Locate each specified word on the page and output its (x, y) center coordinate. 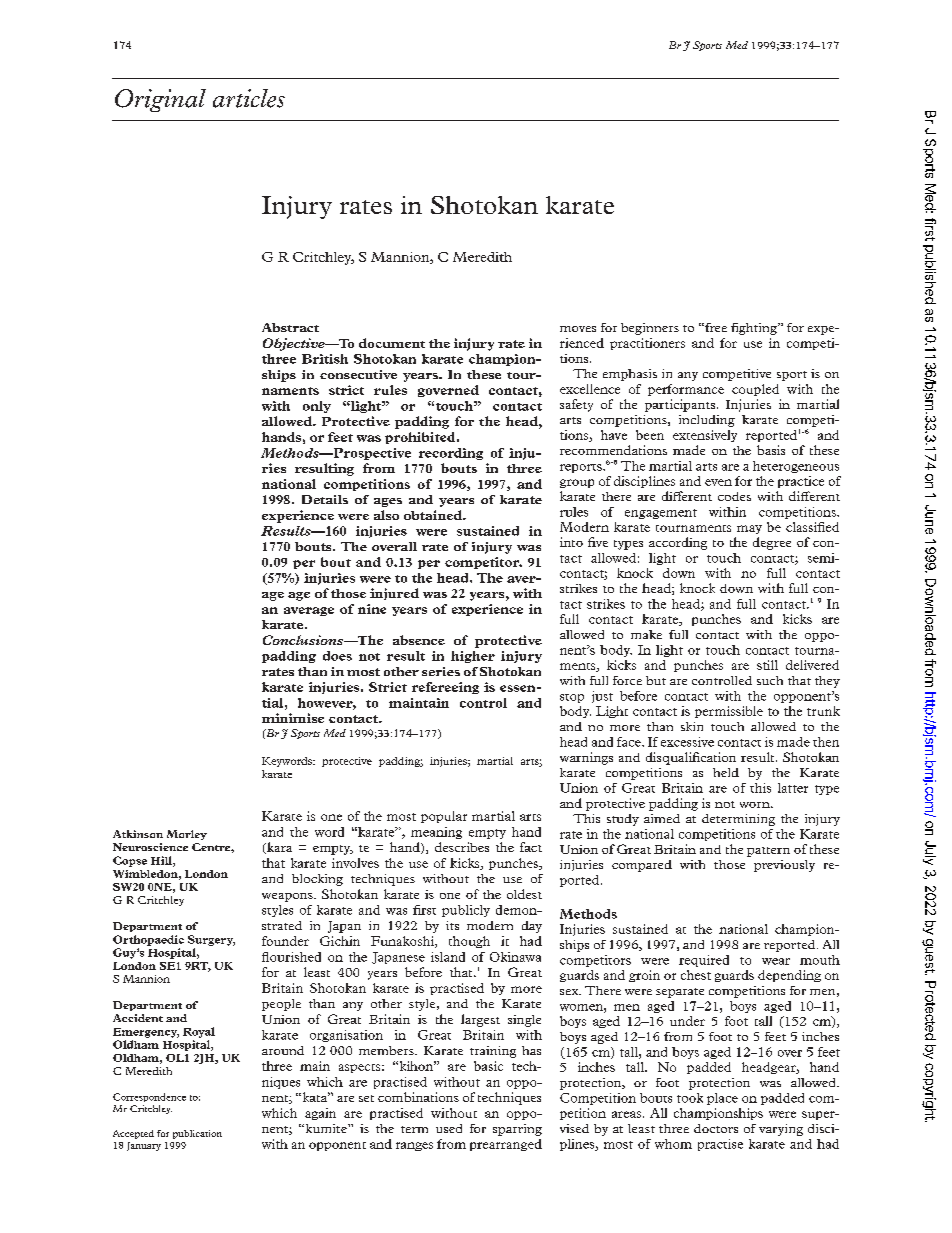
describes (462, 847)
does (337, 656)
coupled (755, 390)
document (392, 343)
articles (249, 98)
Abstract (290, 327)
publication (197, 1134)
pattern (768, 852)
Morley (187, 835)
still (767, 665)
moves (578, 329)
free (715, 327)
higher (473, 657)
